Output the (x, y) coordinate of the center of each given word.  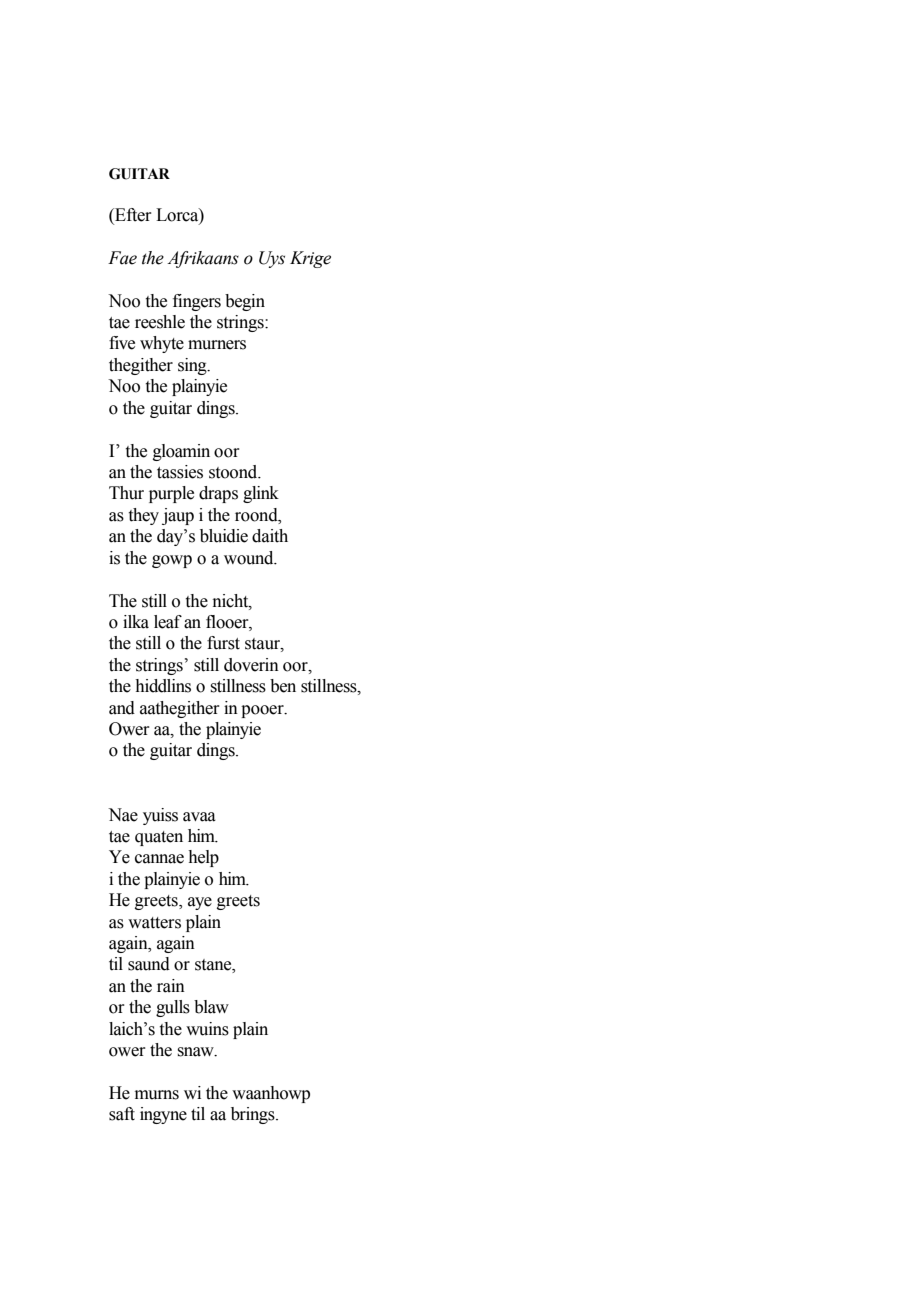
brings (254, 1115)
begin (245, 302)
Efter (132, 216)
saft (122, 1114)
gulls (173, 1008)
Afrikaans (203, 259)
